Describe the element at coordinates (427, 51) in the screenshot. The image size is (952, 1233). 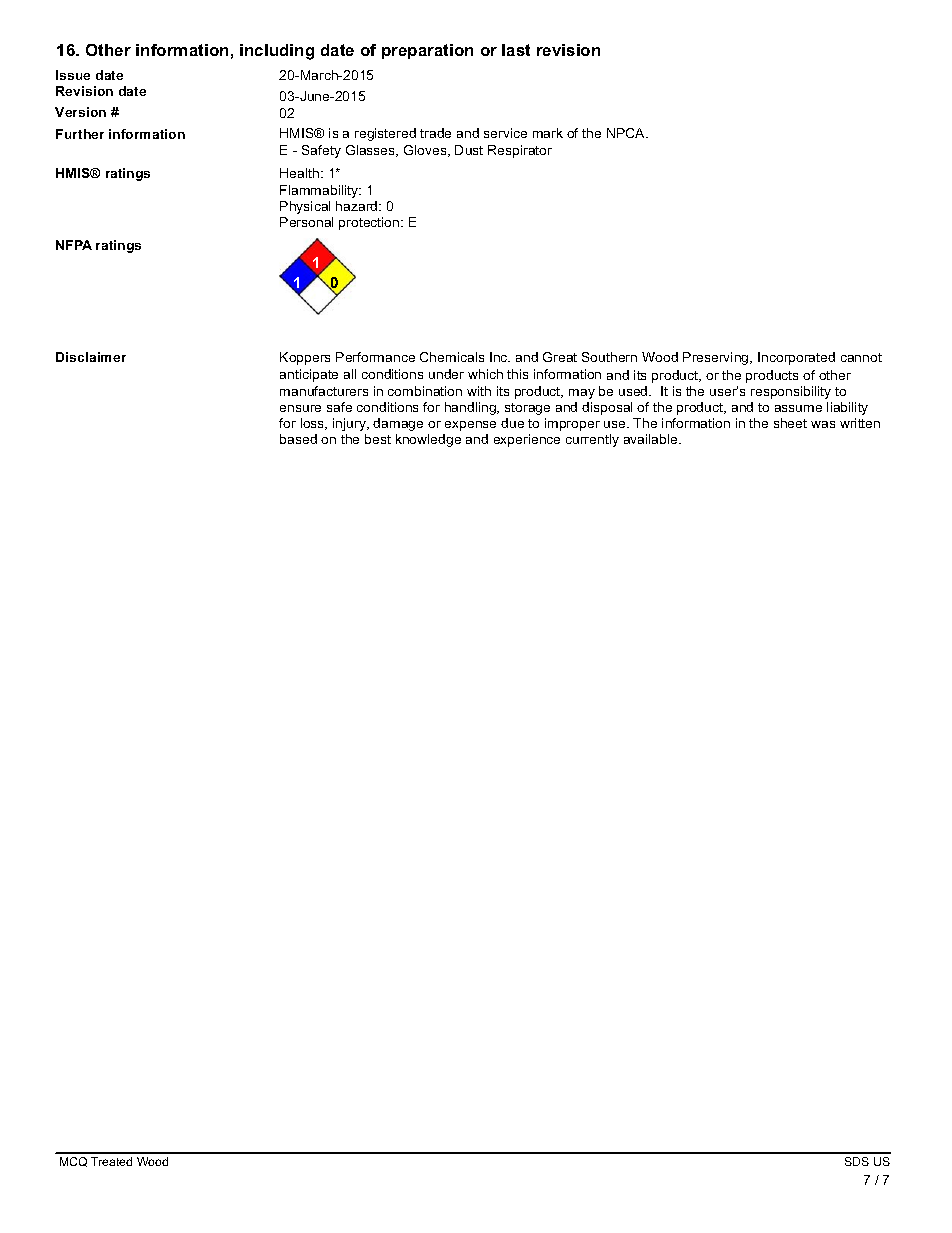
I see `preparation` at that location.
